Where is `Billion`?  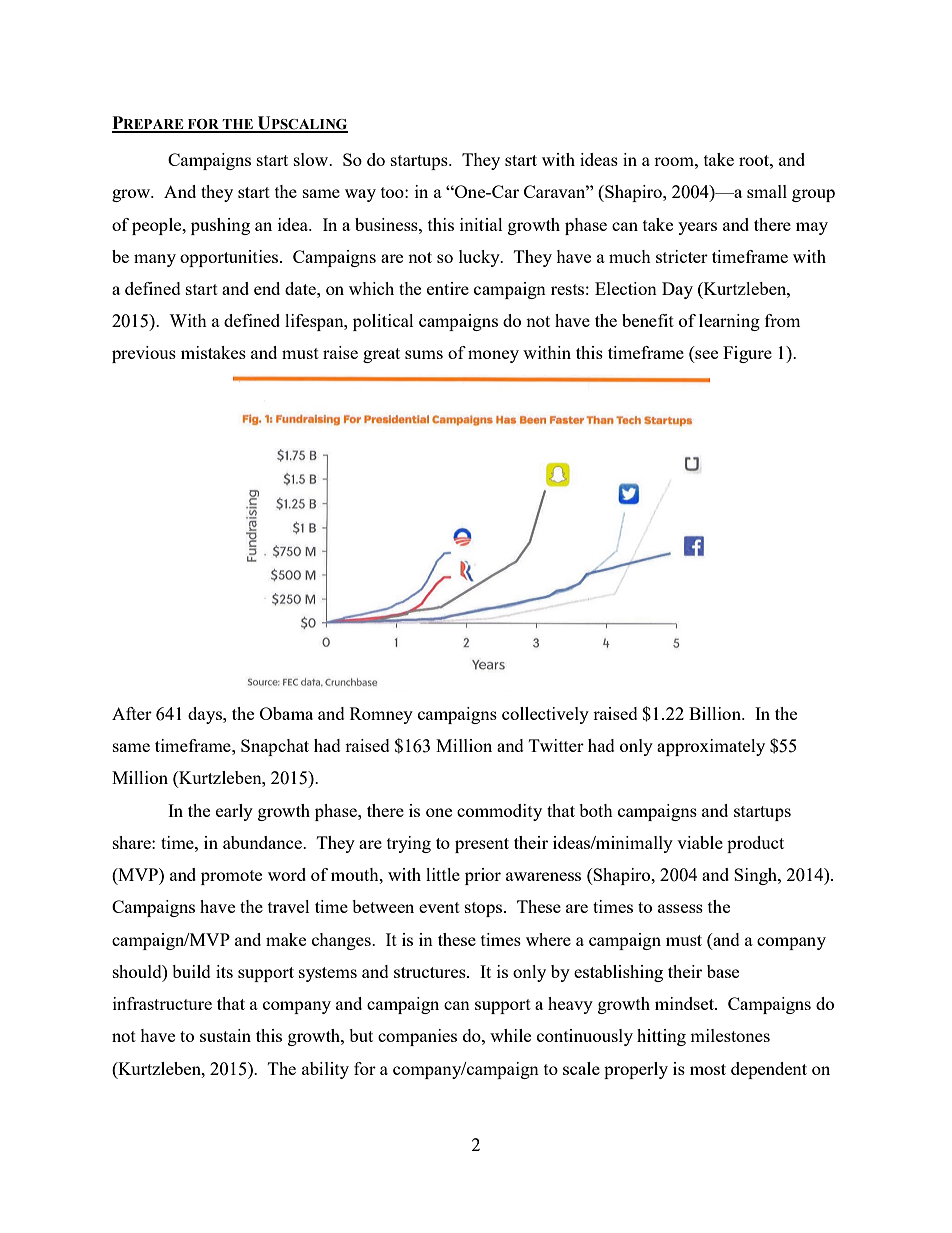
Billion is located at coordinates (716, 713).
